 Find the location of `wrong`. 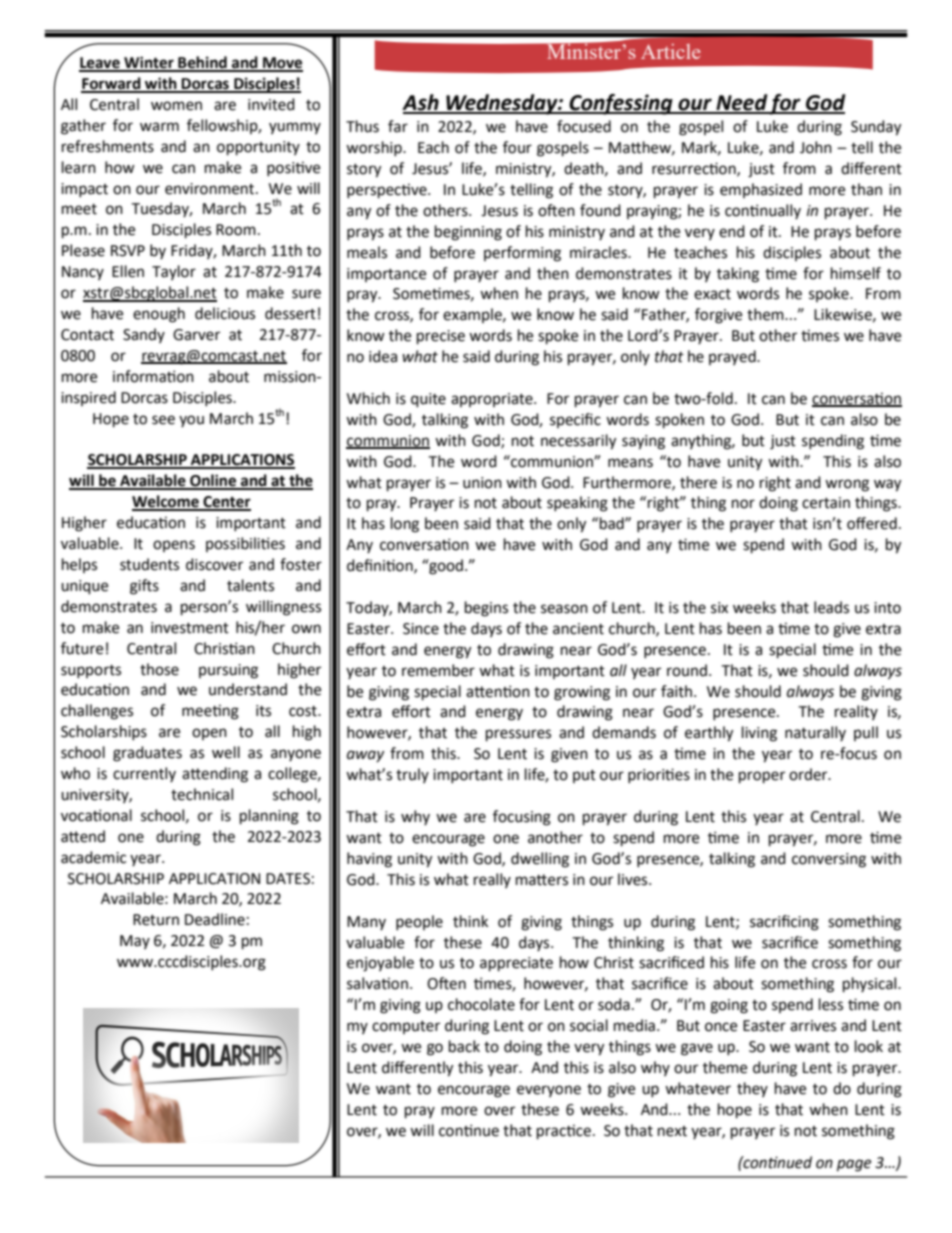

wrong is located at coordinates (847, 485).
